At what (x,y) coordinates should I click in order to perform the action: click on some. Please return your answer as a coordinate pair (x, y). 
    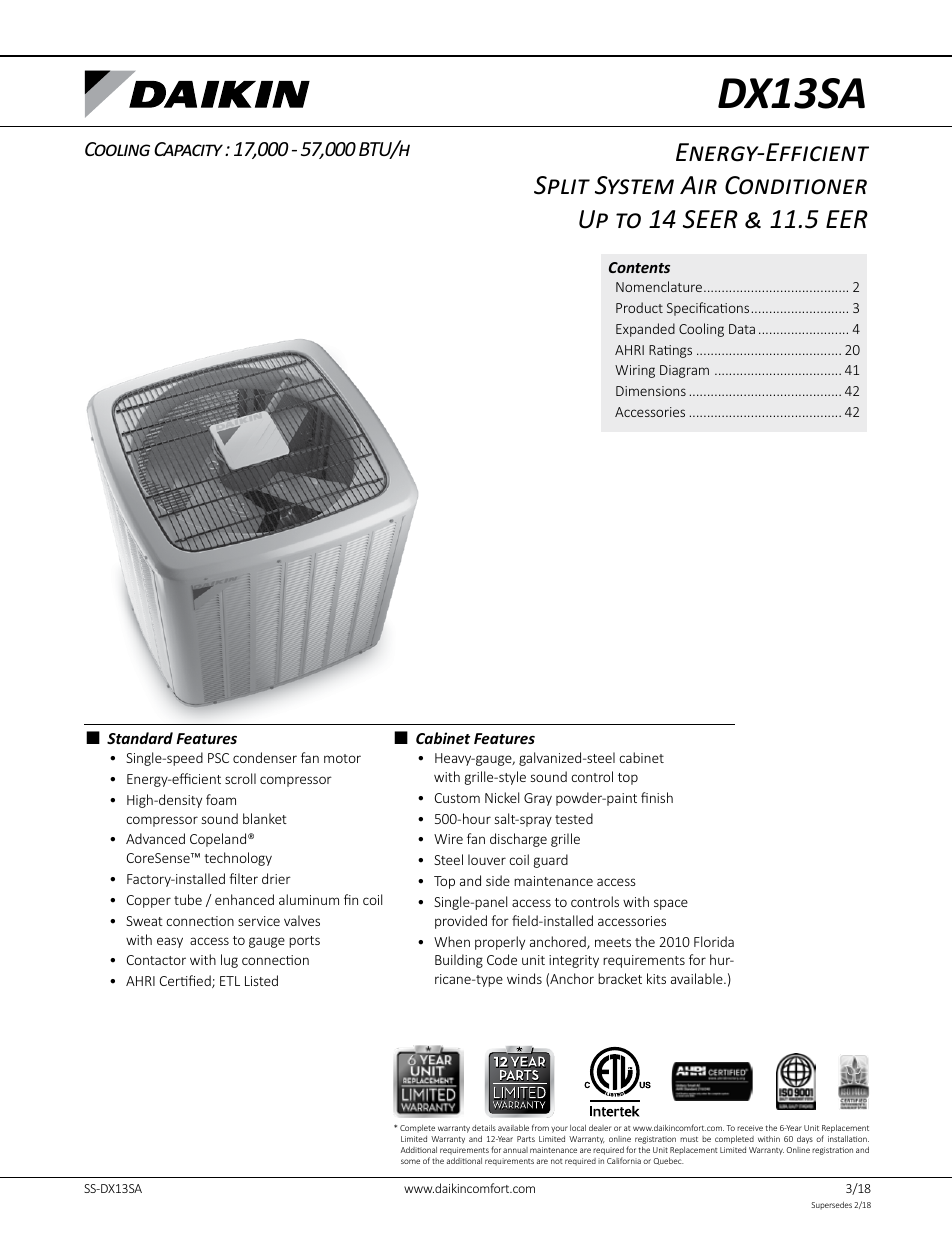
    Looking at the image, I should click on (410, 1161).
